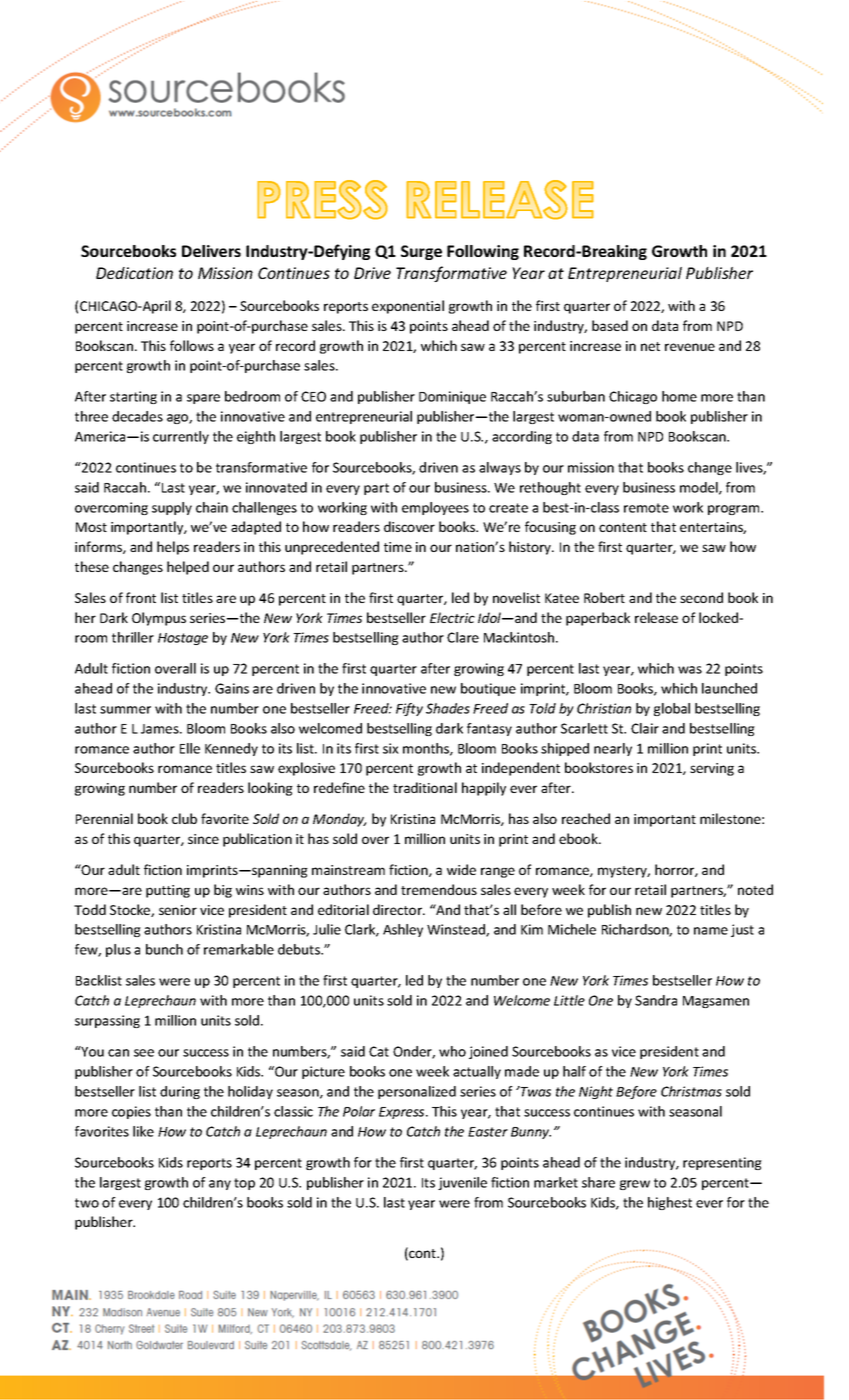 This page has width=849, height=1400. Describe the element at coordinates (672, 709) in the page. I see `global` at that location.
